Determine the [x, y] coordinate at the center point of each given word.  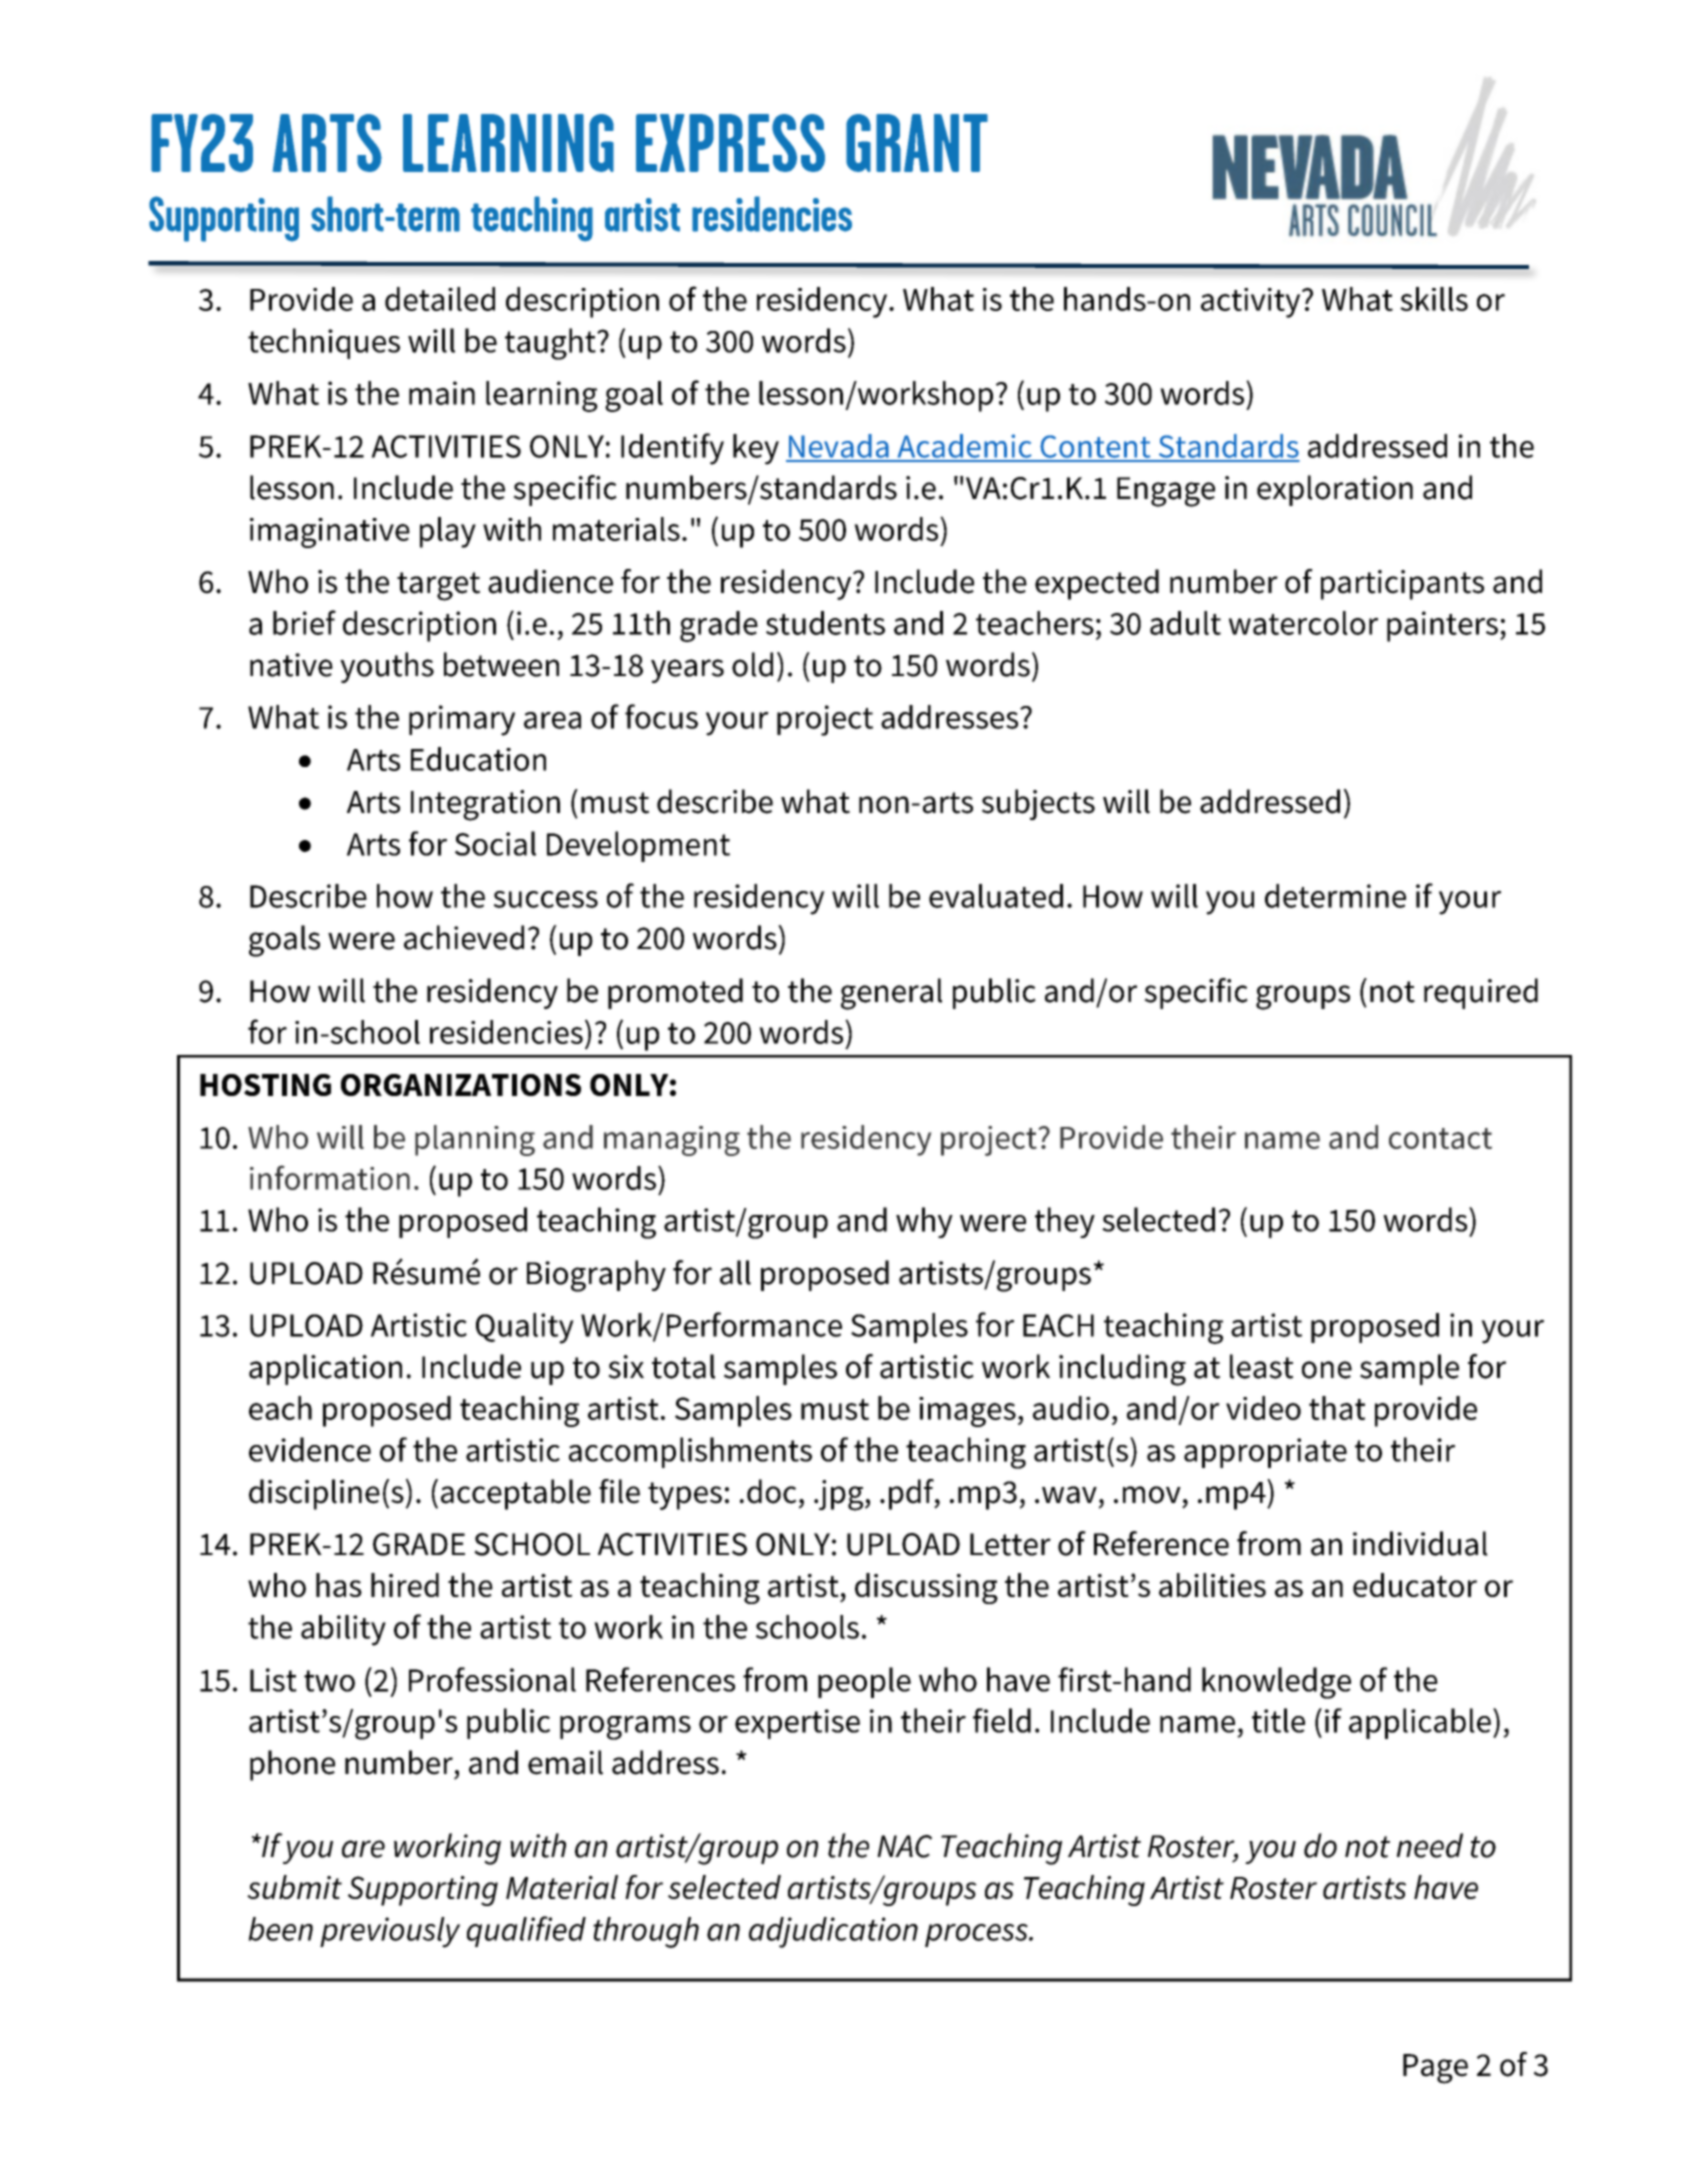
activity [1252, 303]
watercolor [1303, 623]
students [825, 623]
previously [390, 1932]
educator [1415, 1585]
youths [387, 667]
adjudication [833, 1932]
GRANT [917, 143]
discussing [926, 1588]
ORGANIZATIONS [461, 1085]
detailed [440, 299]
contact [1440, 1138]
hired [405, 1585]
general [891, 994]
